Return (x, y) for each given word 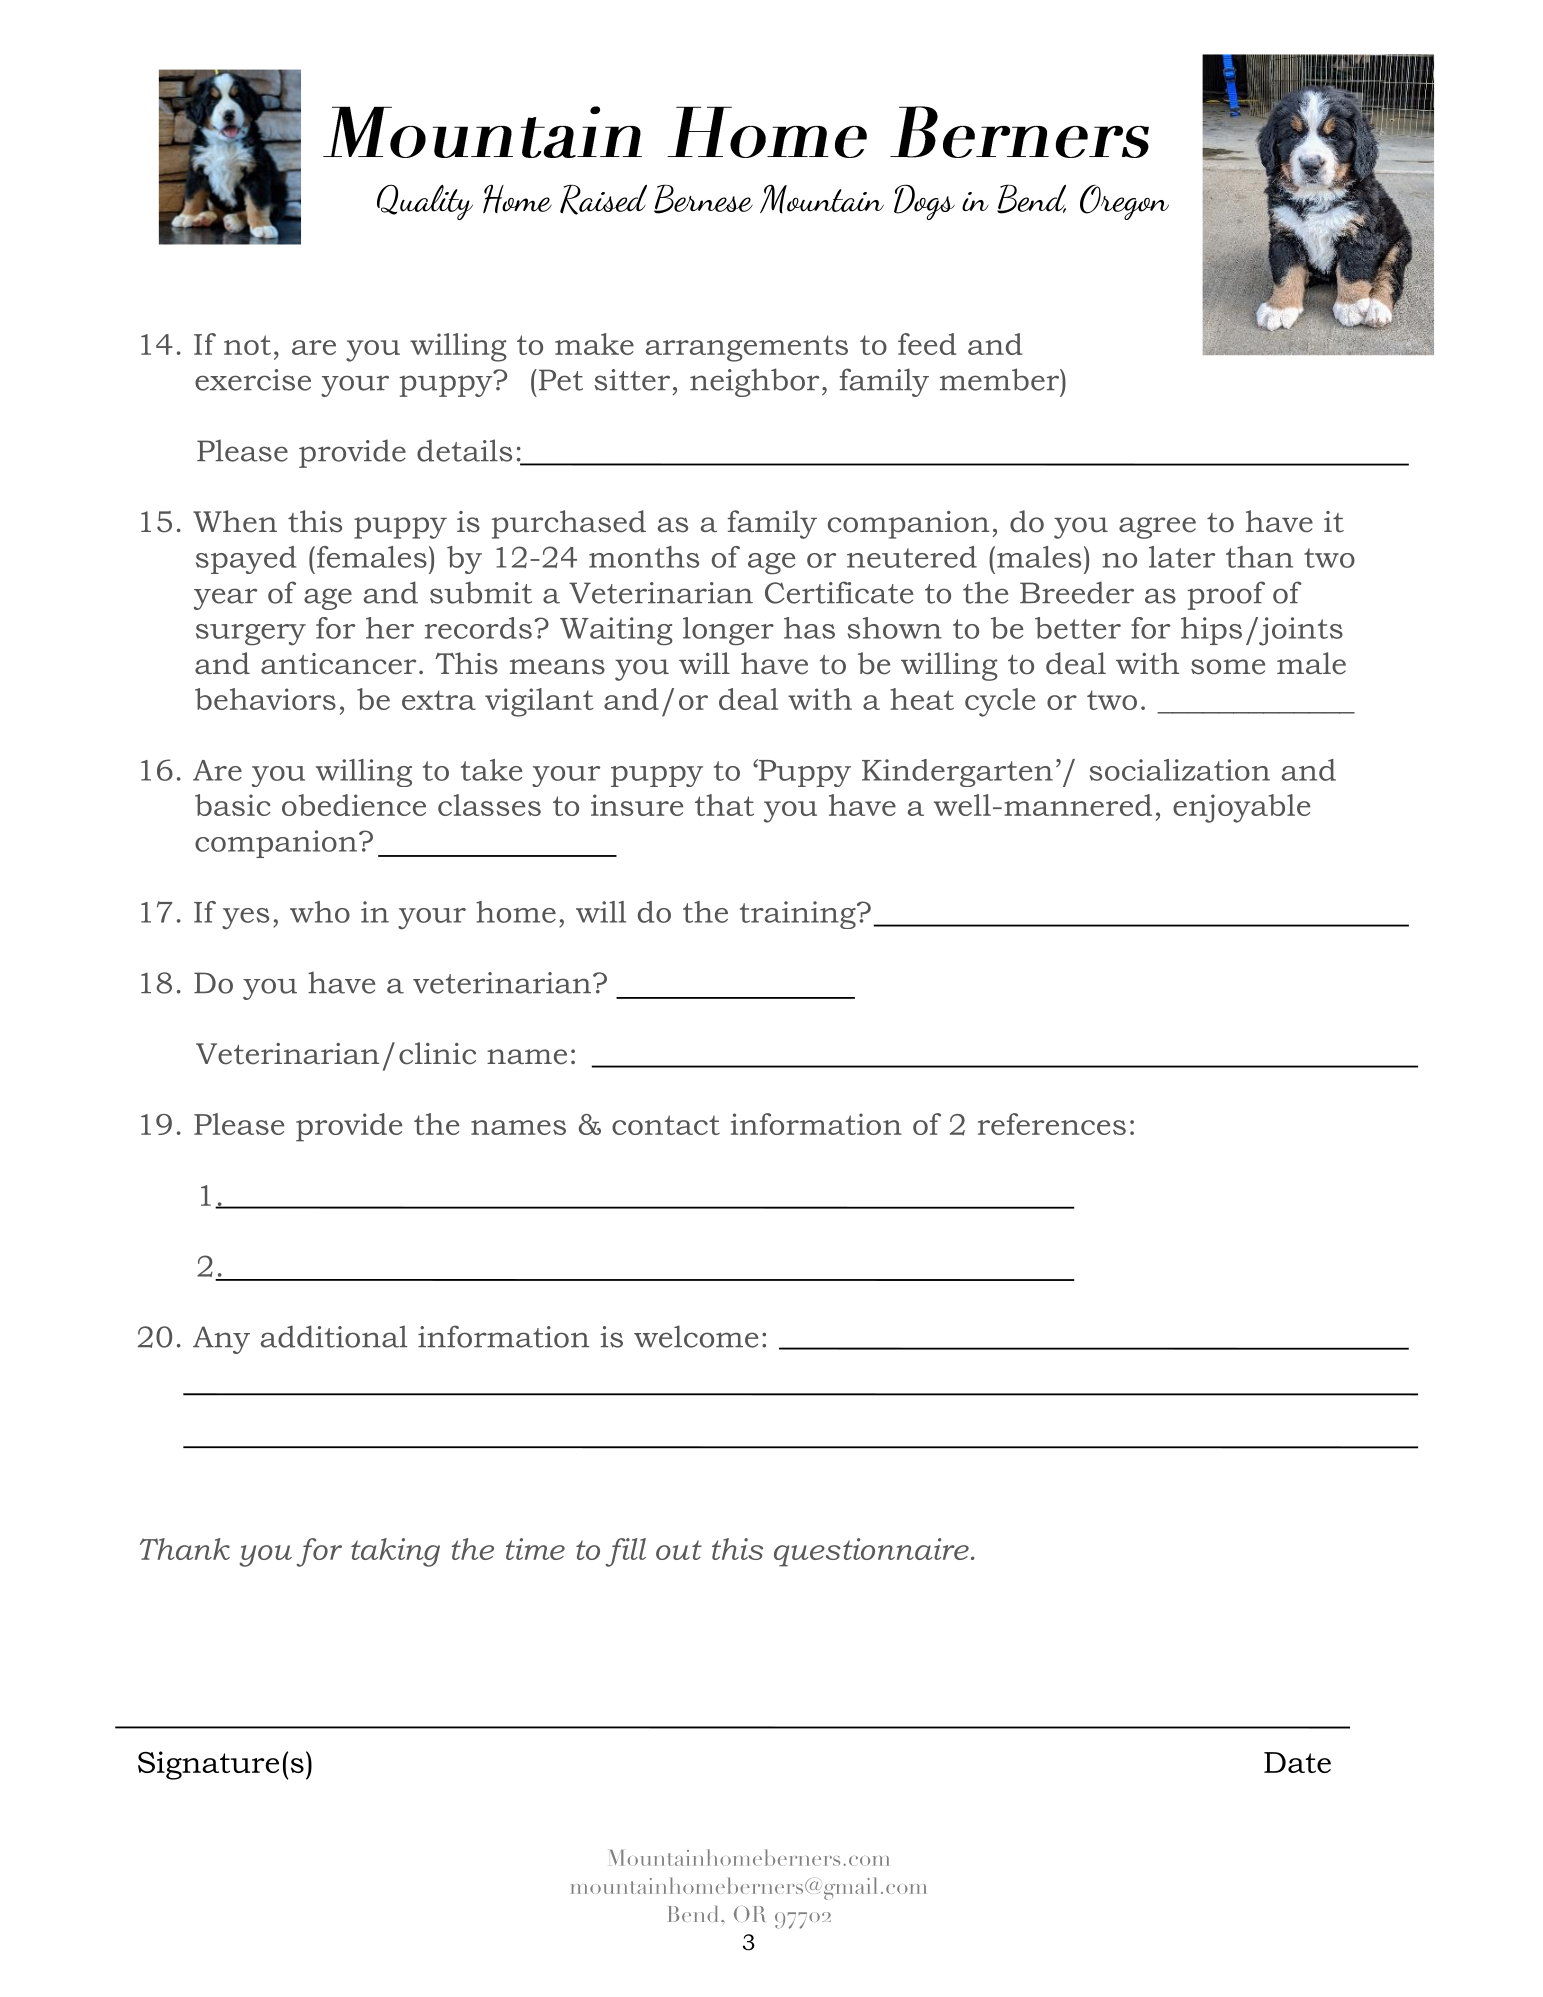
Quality (425, 202)
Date (1297, 1762)
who (320, 912)
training (799, 915)
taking (395, 1552)
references (1052, 1124)
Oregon (1124, 202)
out (679, 1550)
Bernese (703, 199)
